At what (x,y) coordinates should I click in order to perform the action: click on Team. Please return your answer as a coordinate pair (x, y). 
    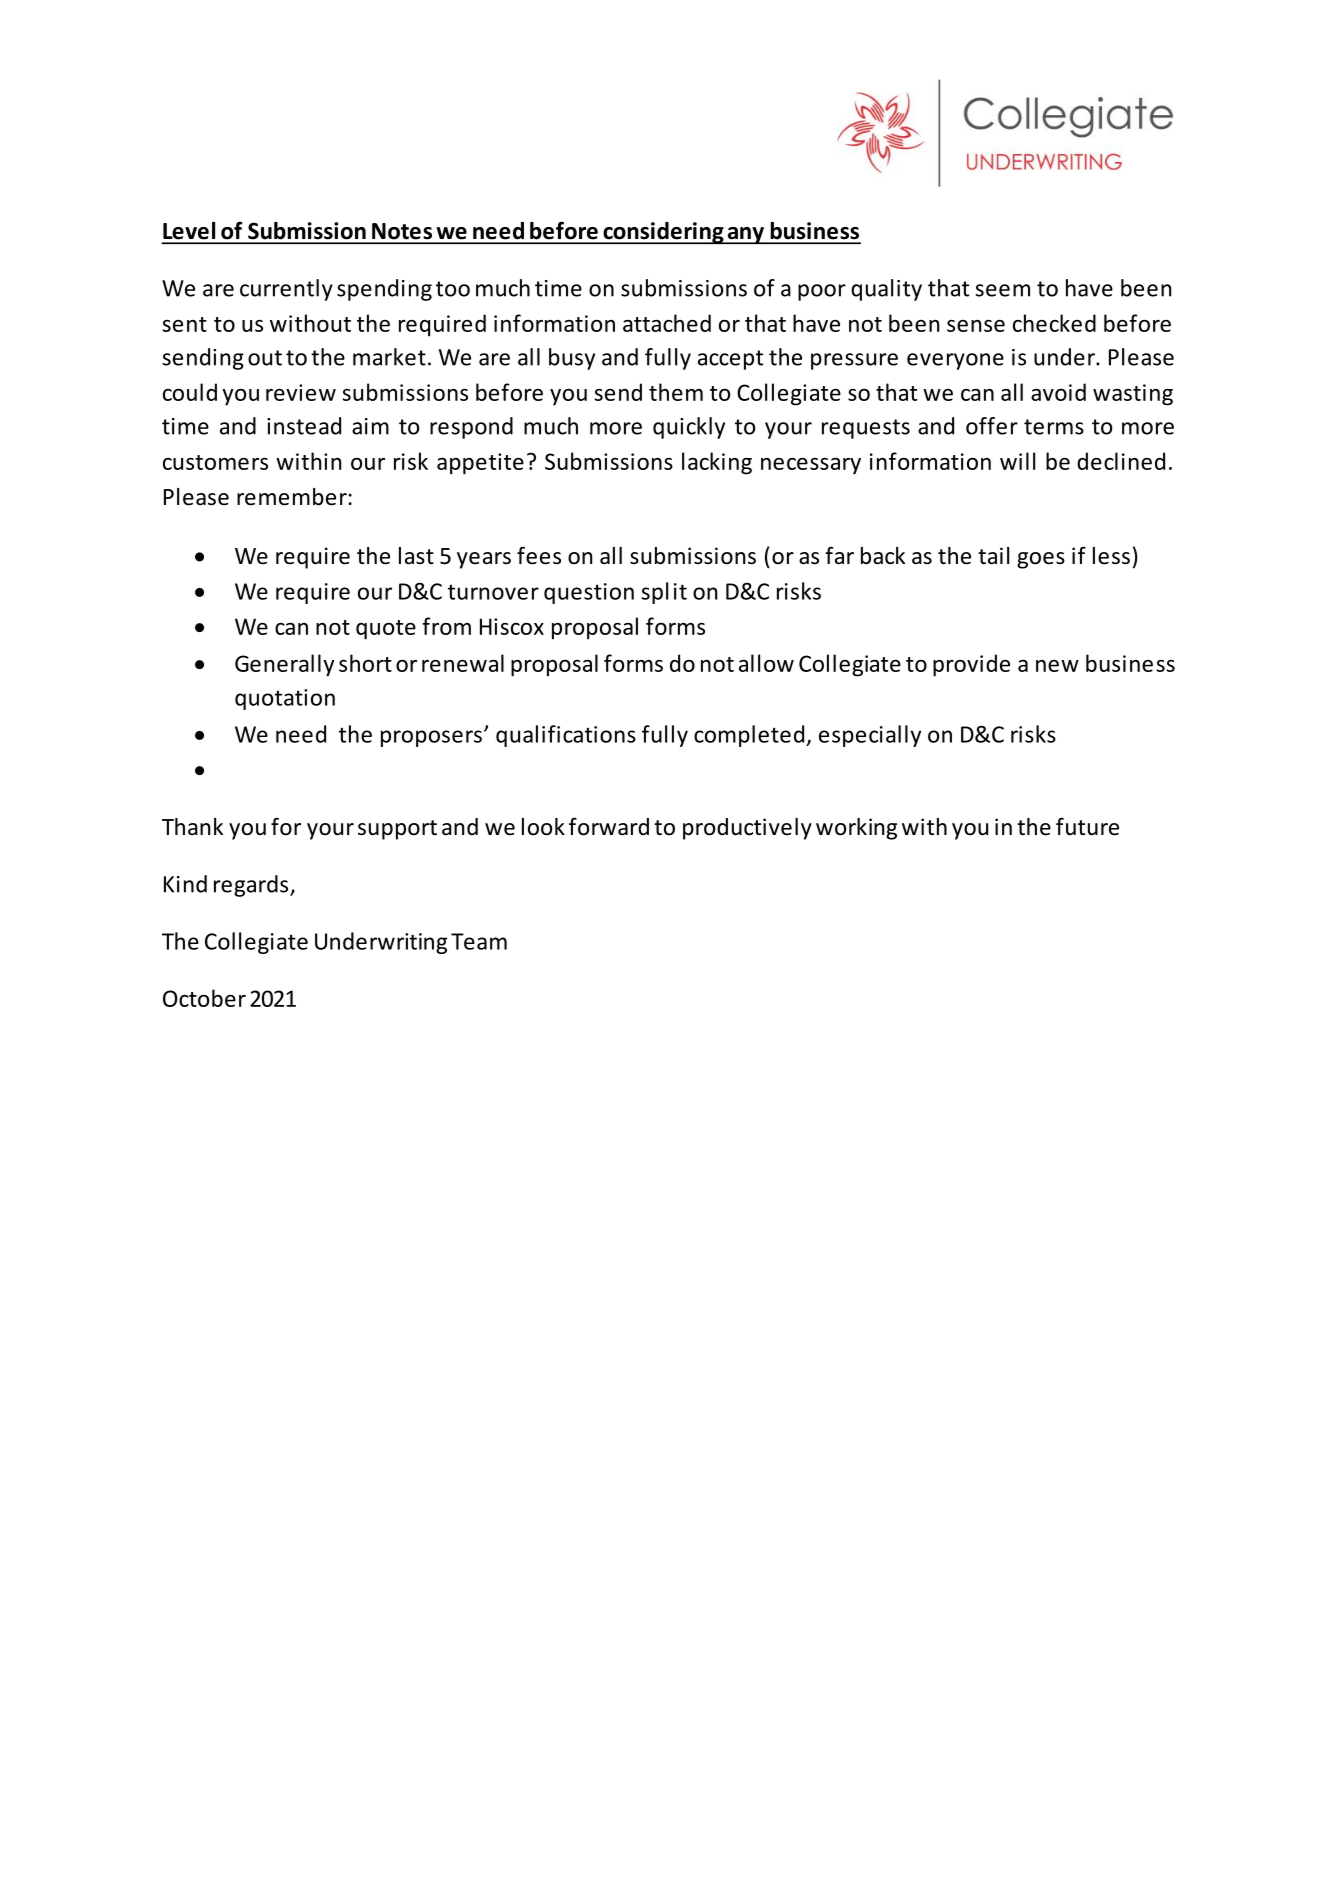
    Looking at the image, I should click on (479, 941).
